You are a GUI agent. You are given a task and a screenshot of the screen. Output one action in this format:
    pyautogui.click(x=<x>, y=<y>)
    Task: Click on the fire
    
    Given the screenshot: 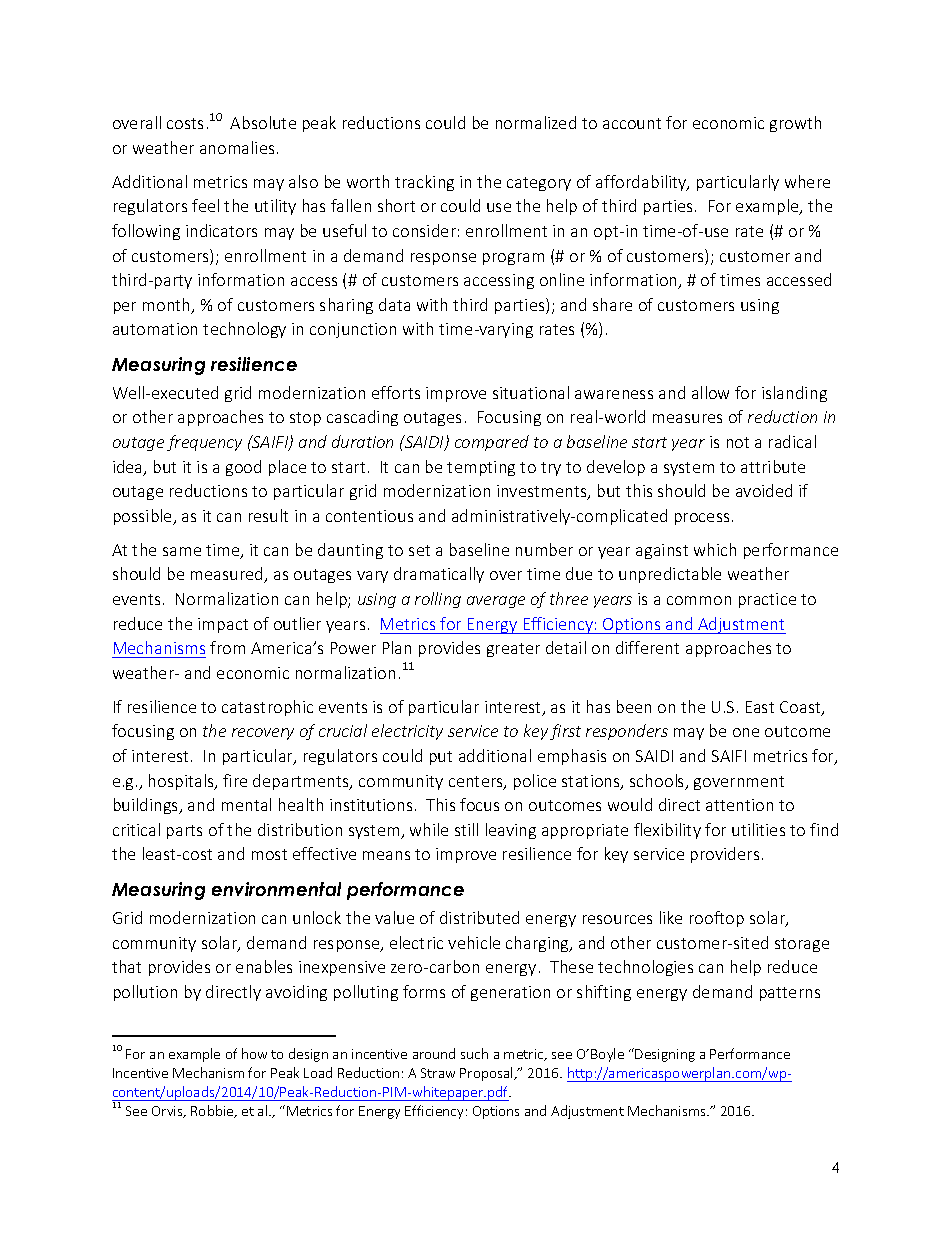 What is the action you would take?
    pyautogui.click(x=235, y=780)
